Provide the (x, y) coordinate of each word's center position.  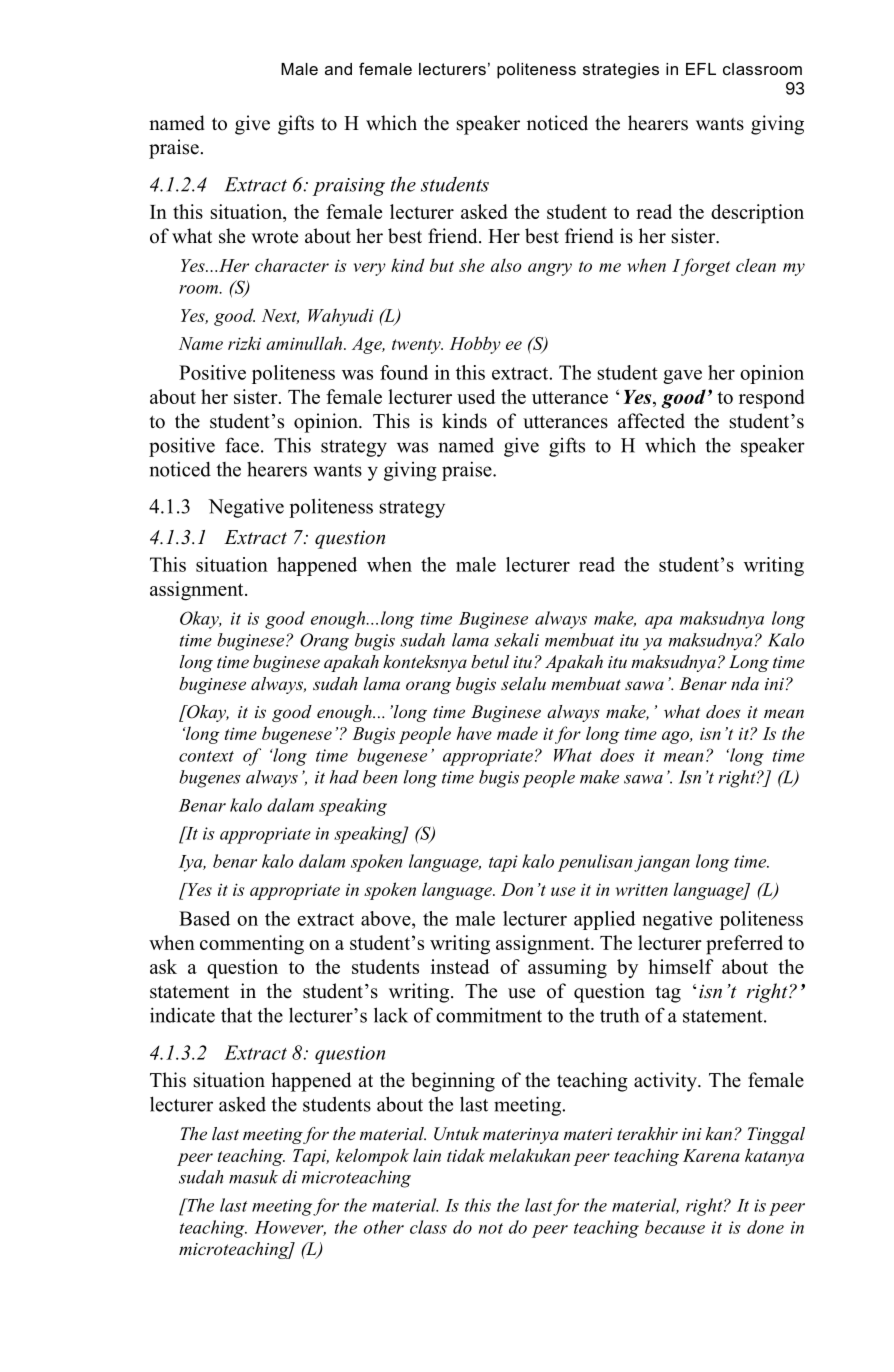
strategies (621, 71)
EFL (701, 69)
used (476, 396)
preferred (744, 945)
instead (460, 966)
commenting (252, 945)
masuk (253, 1177)
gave (682, 377)
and (338, 69)
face (242, 445)
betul (490, 661)
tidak (466, 1155)
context (206, 756)
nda (745, 683)
